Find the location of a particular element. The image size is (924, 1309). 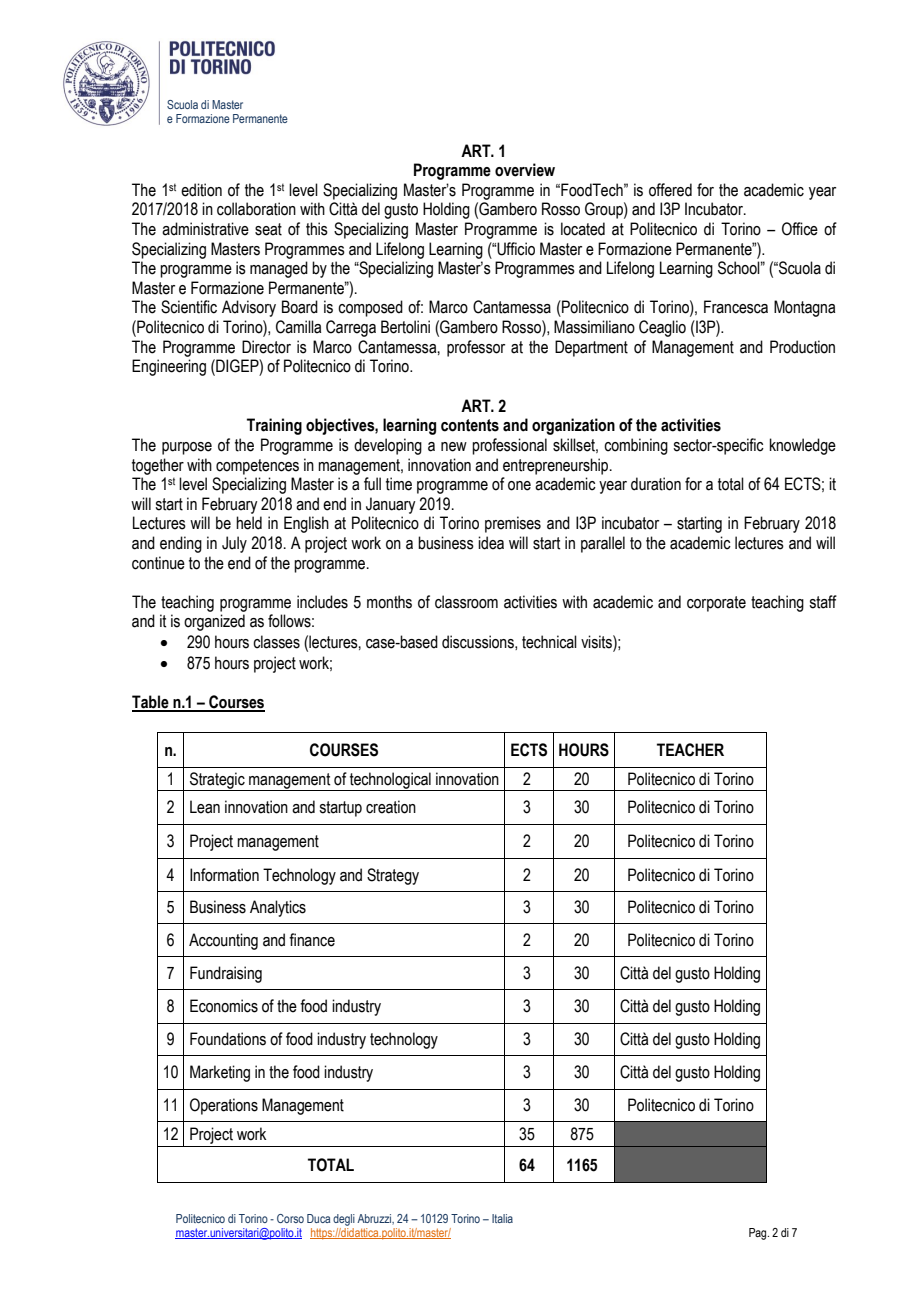

overview is located at coordinates (525, 170).
